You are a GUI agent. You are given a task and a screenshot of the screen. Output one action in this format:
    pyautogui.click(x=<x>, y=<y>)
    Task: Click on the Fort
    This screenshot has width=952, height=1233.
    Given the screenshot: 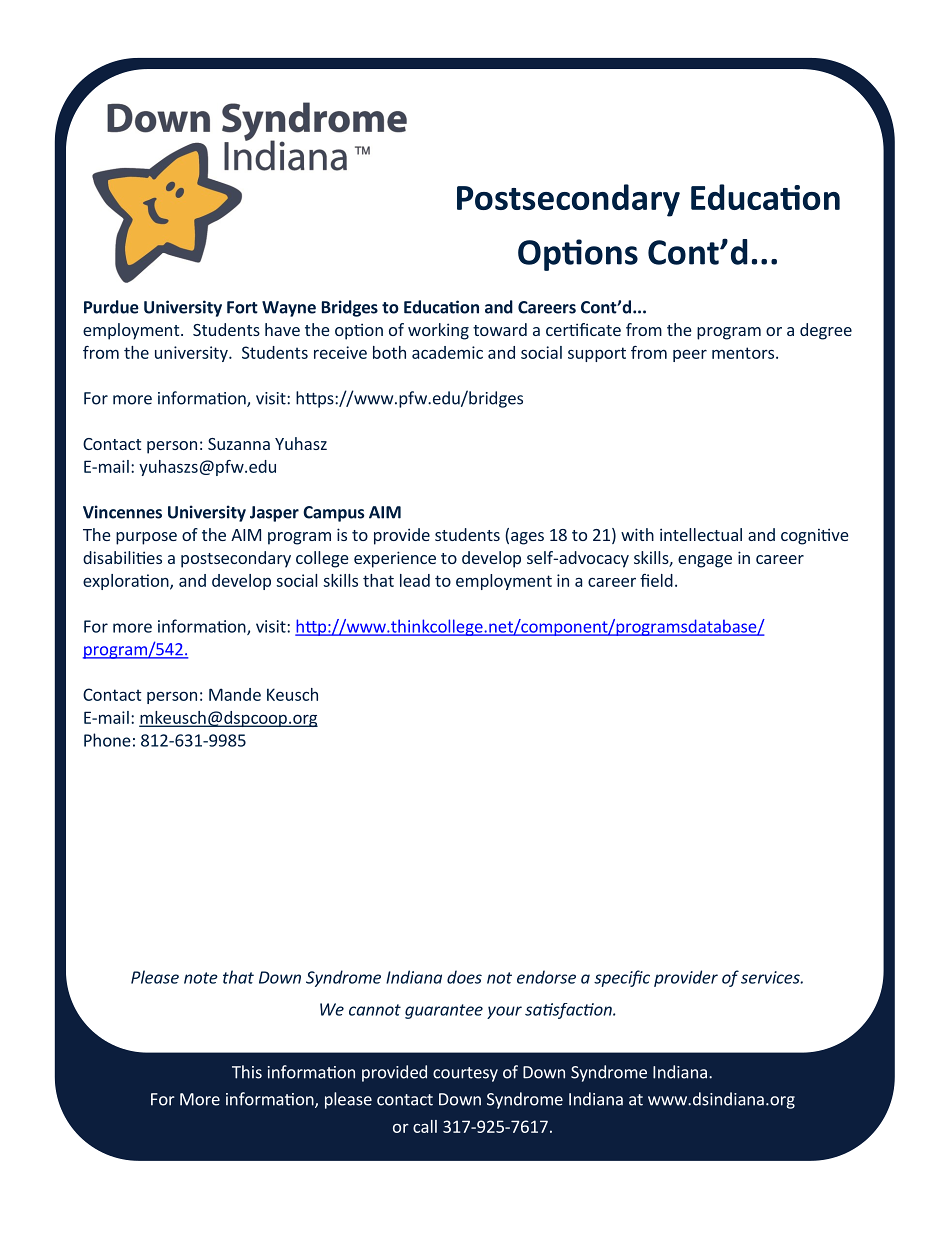 What is the action you would take?
    pyautogui.click(x=242, y=307)
